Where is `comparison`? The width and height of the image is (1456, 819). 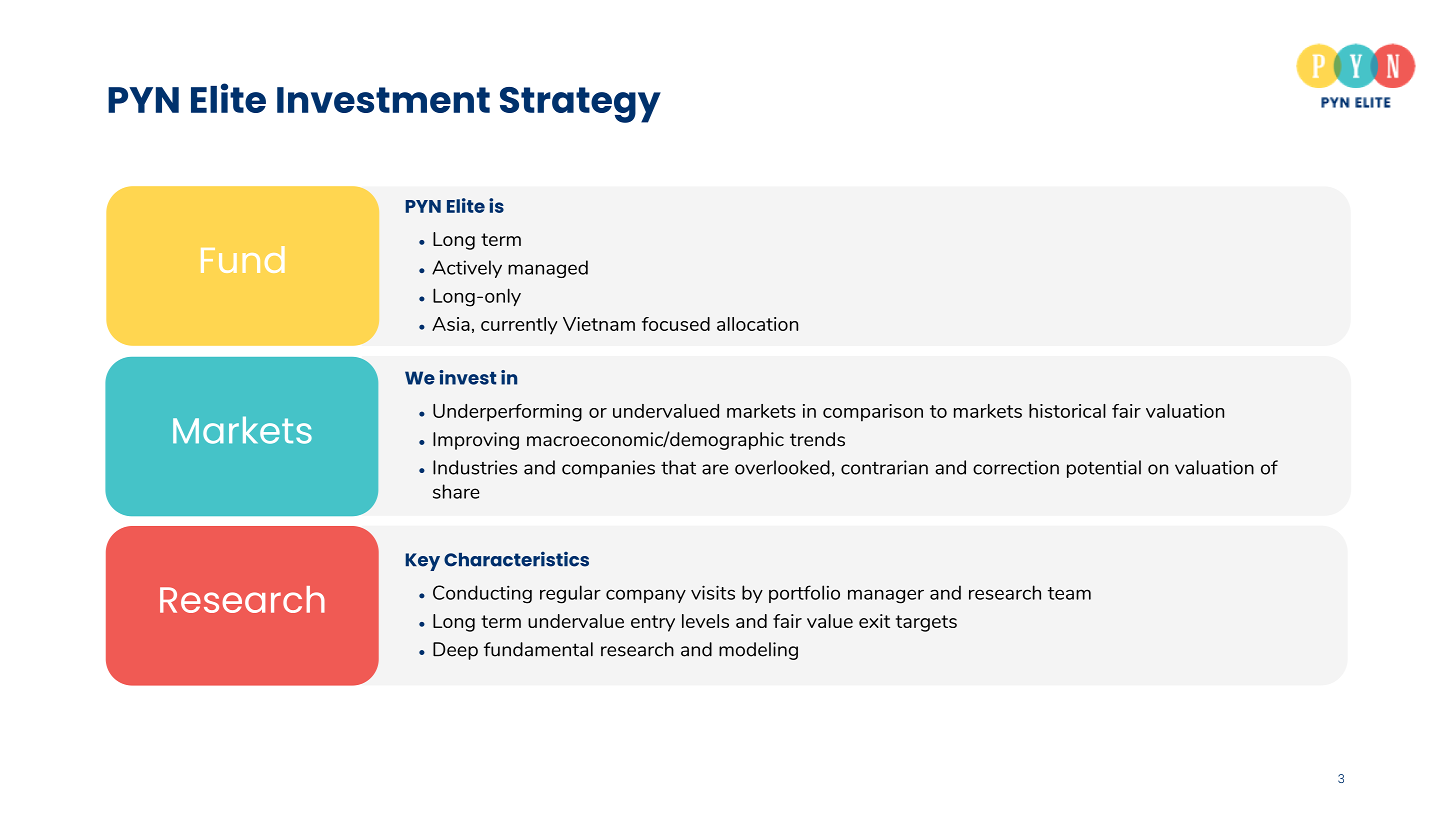
comparison is located at coordinates (873, 413).
